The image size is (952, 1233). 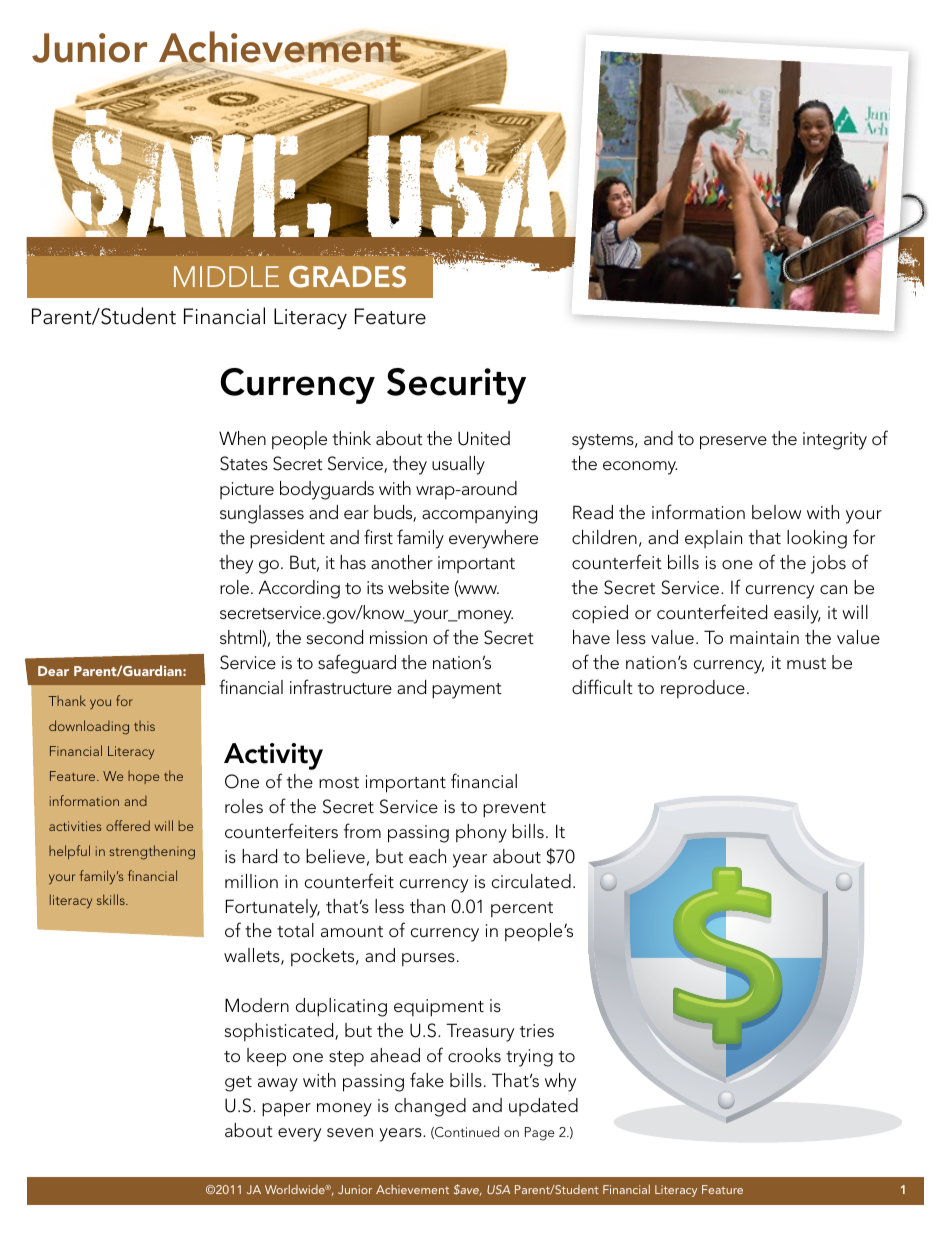 What do you see at coordinates (238, 1084) in the document?
I see `get` at bounding box center [238, 1084].
